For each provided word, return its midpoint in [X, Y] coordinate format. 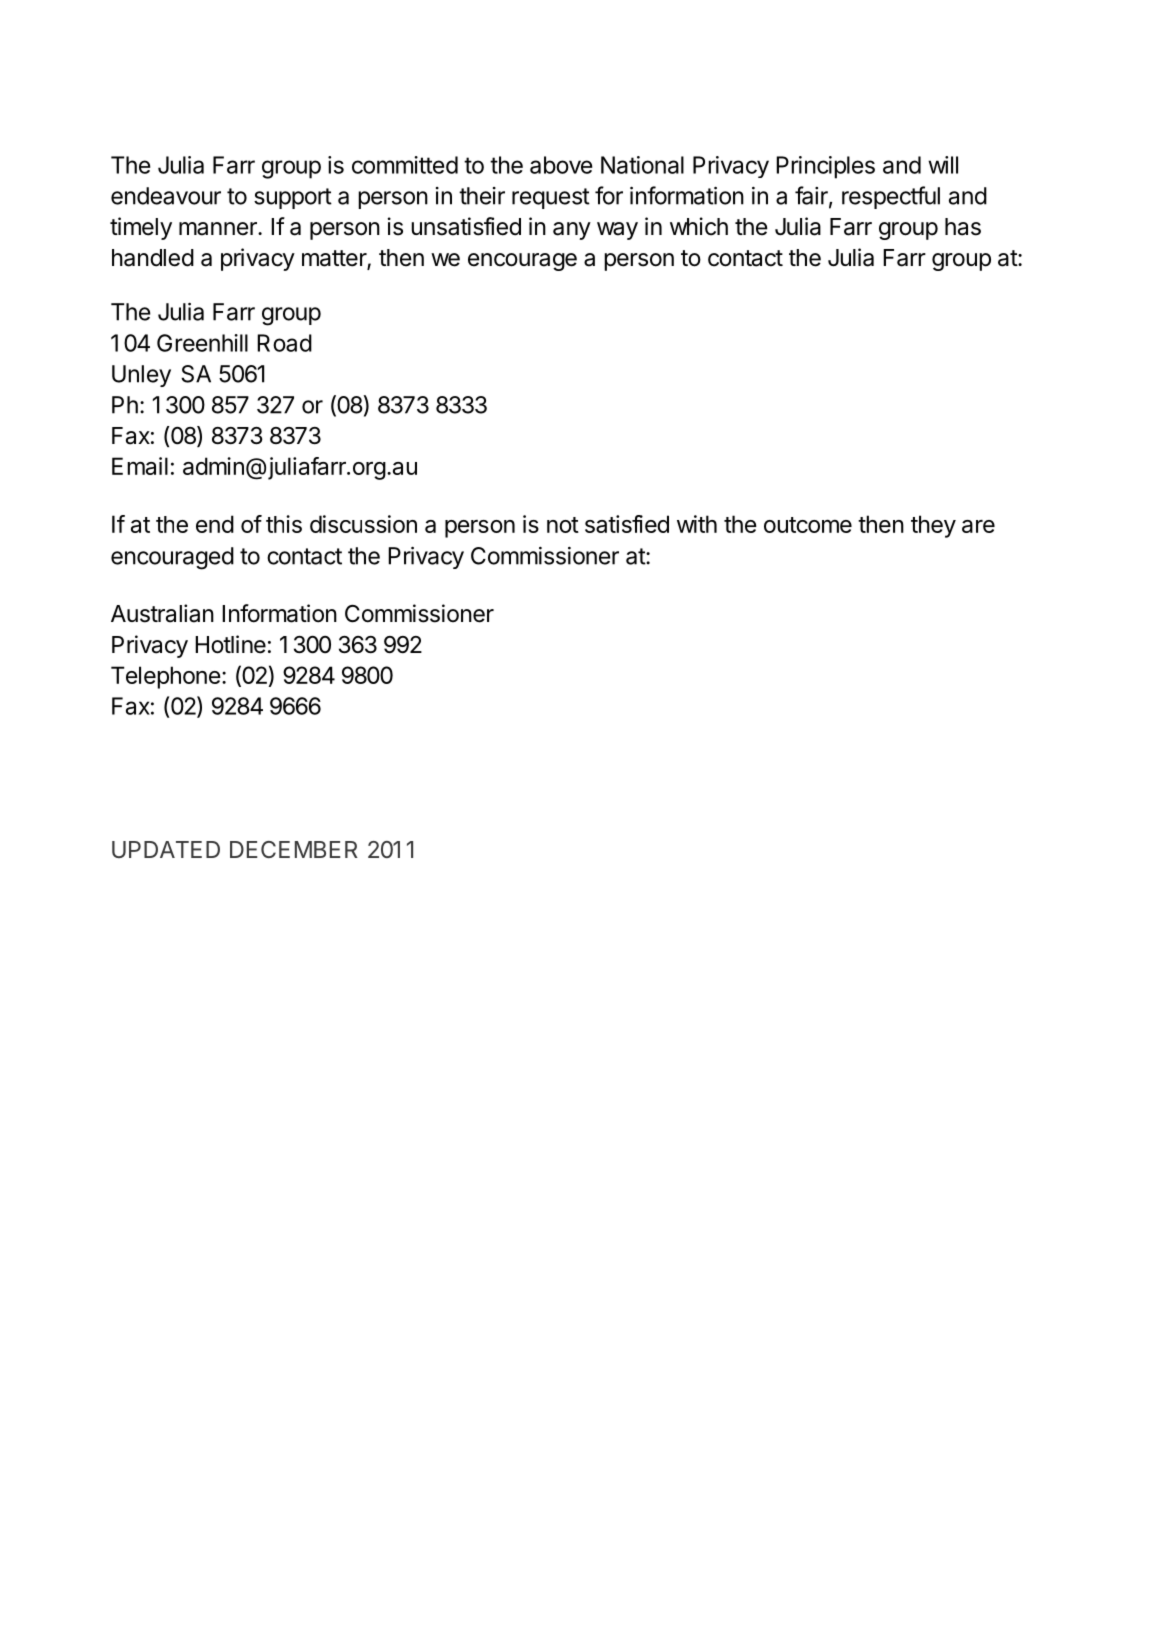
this [284, 524]
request [551, 198]
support [293, 198]
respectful [891, 197]
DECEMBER [294, 849]
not [563, 525]
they [933, 526]
